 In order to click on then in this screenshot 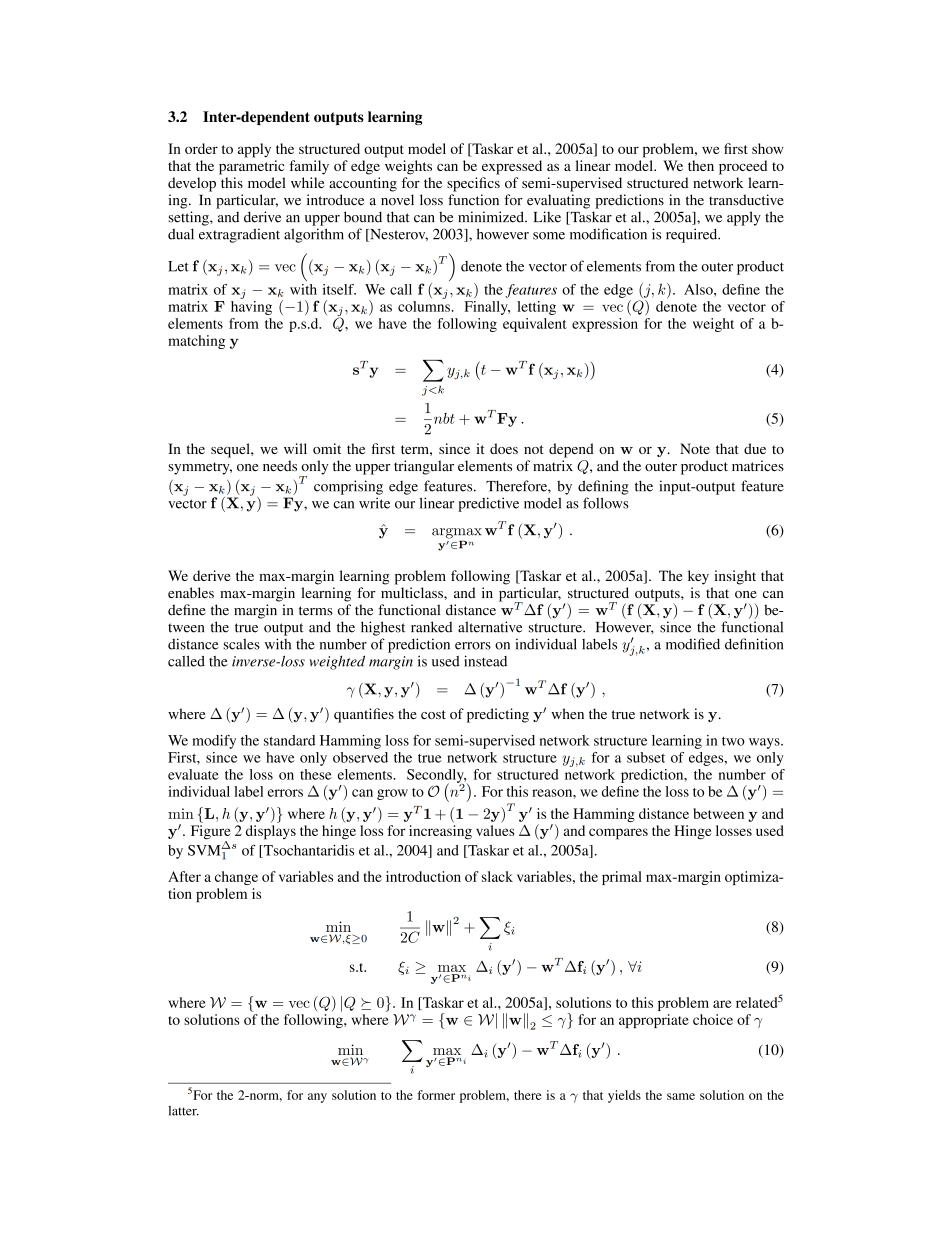, I will do `click(701, 165)`.
